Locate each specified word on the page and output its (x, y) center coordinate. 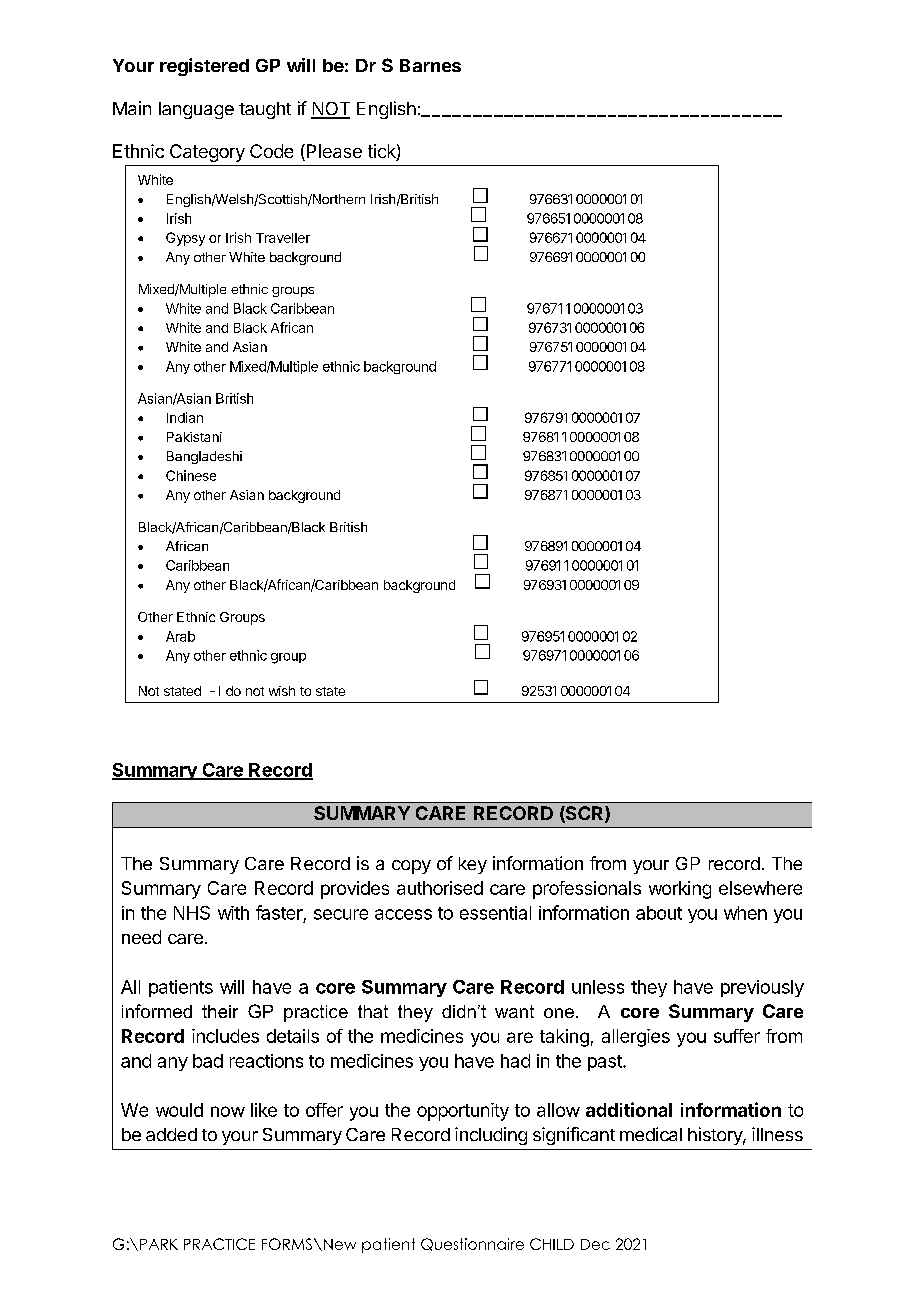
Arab (180, 636)
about (659, 913)
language (196, 110)
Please (333, 152)
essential (495, 913)
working (680, 890)
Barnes (430, 65)
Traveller (283, 238)
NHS (192, 913)
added (171, 1134)
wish (282, 691)
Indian (185, 417)
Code (271, 151)
